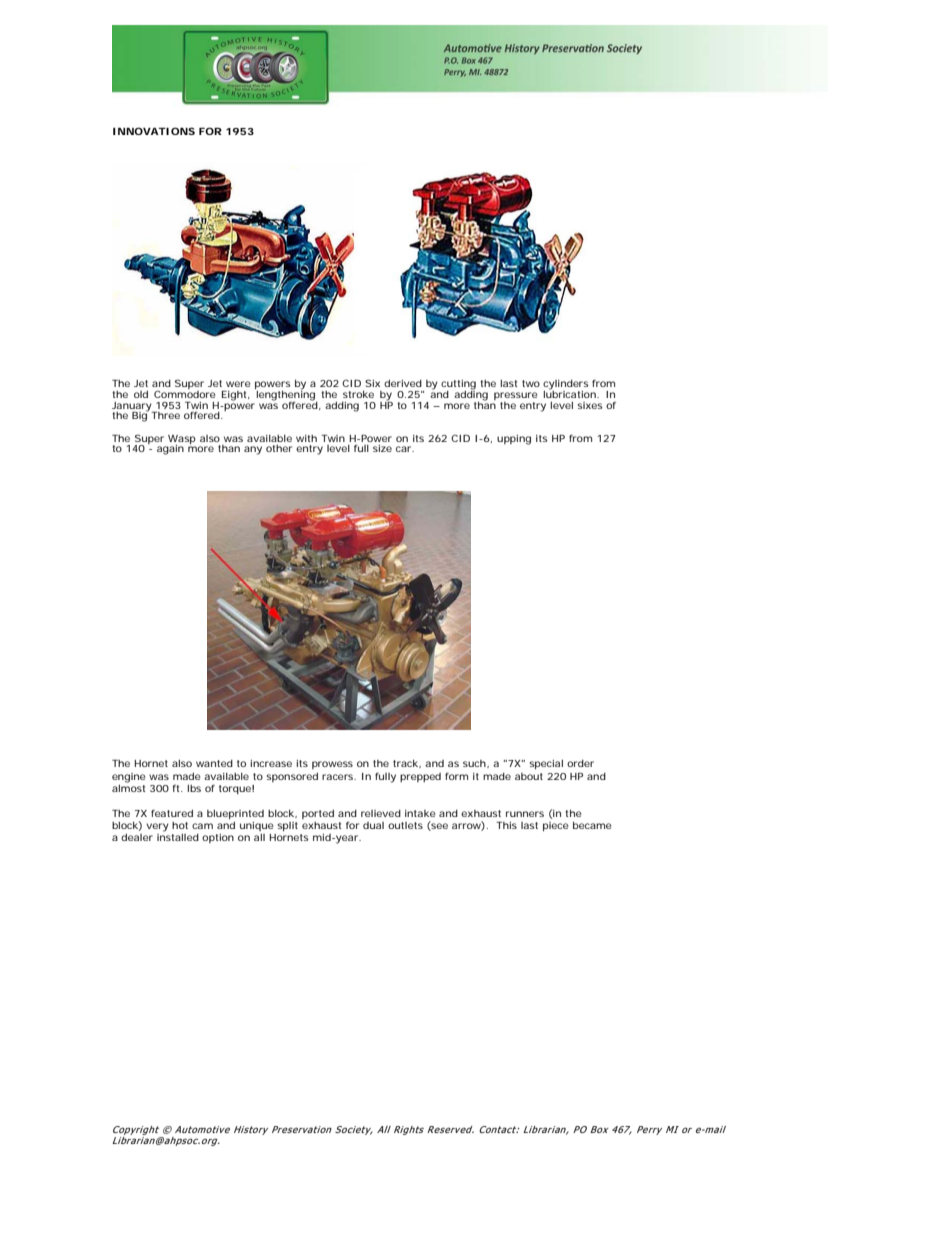 The width and height of the screenshot is (952, 1233). What do you see at coordinates (170, 450) in the screenshot?
I see `again` at bounding box center [170, 450].
